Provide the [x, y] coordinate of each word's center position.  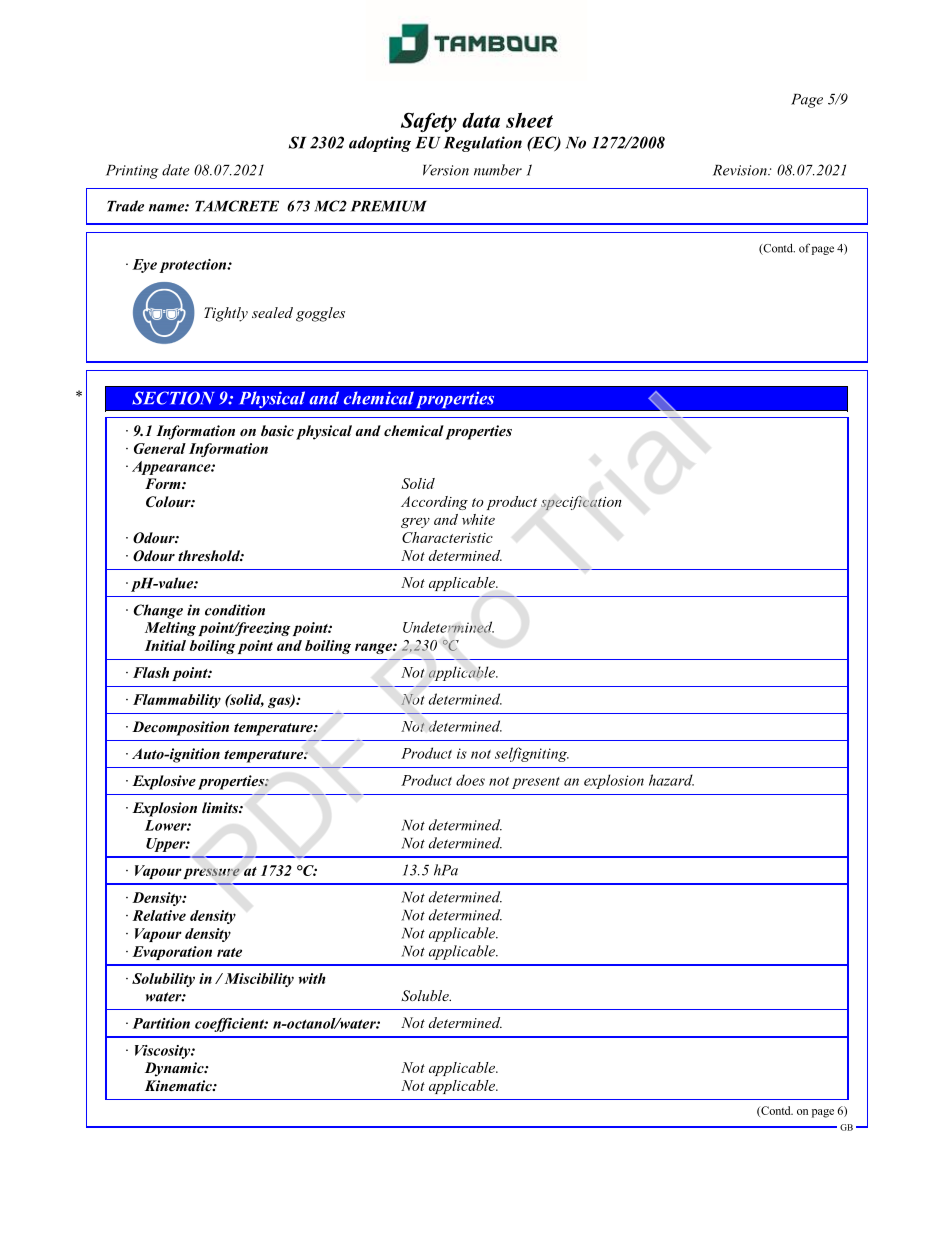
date [176, 170]
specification [581, 503]
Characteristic [447, 537]
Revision [741, 170]
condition [235, 610]
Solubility [163, 980]
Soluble [426, 996]
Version [446, 170]
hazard [671, 780]
